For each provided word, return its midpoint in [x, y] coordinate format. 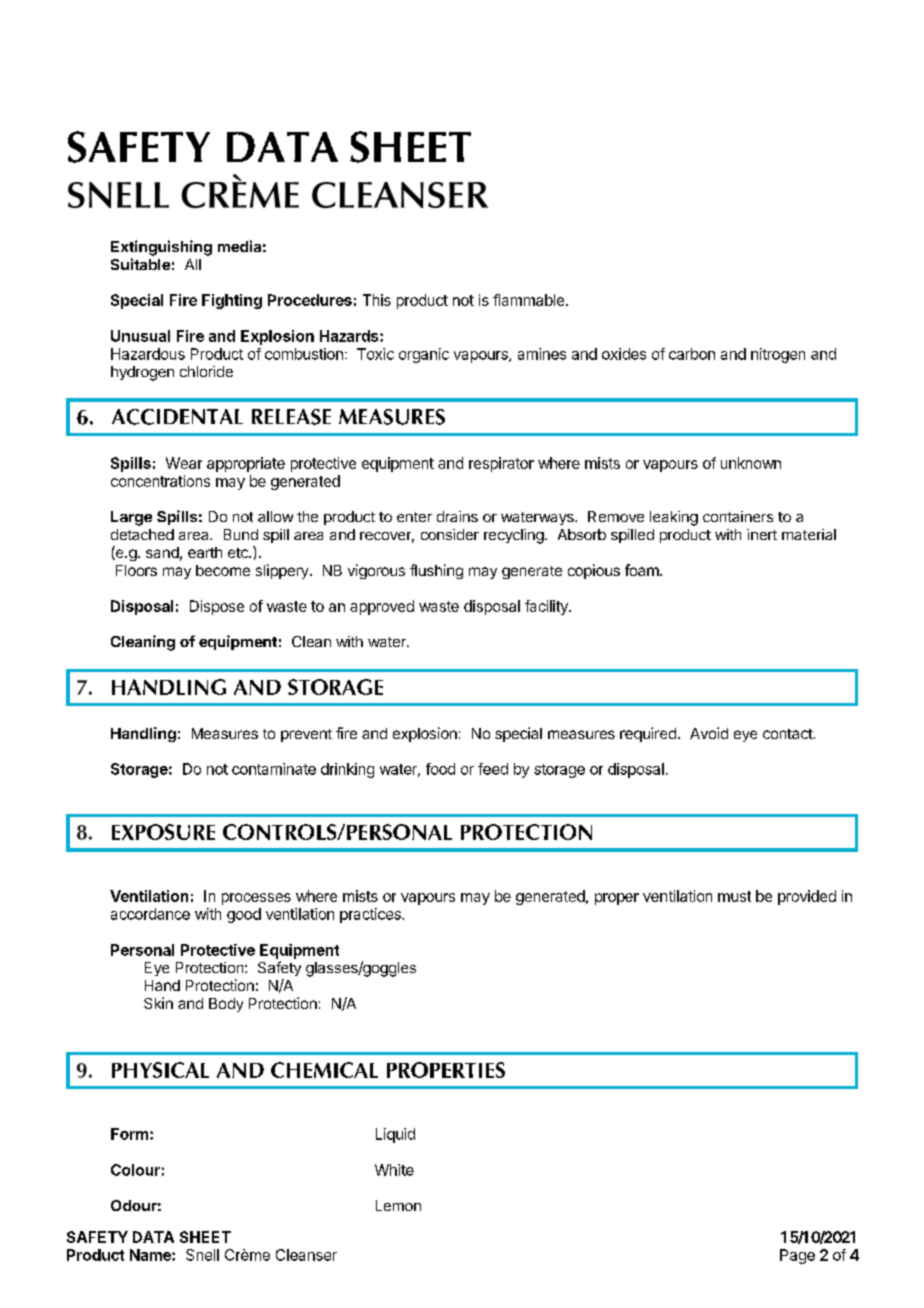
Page [797, 1256]
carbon [692, 354]
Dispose [217, 607]
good [244, 915]
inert [762, 534]
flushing [436, 571]
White [394, 1170]
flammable [528, 300]
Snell [202, 1255]
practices [371, 915]
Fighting [232, 301]
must [734, 896]
